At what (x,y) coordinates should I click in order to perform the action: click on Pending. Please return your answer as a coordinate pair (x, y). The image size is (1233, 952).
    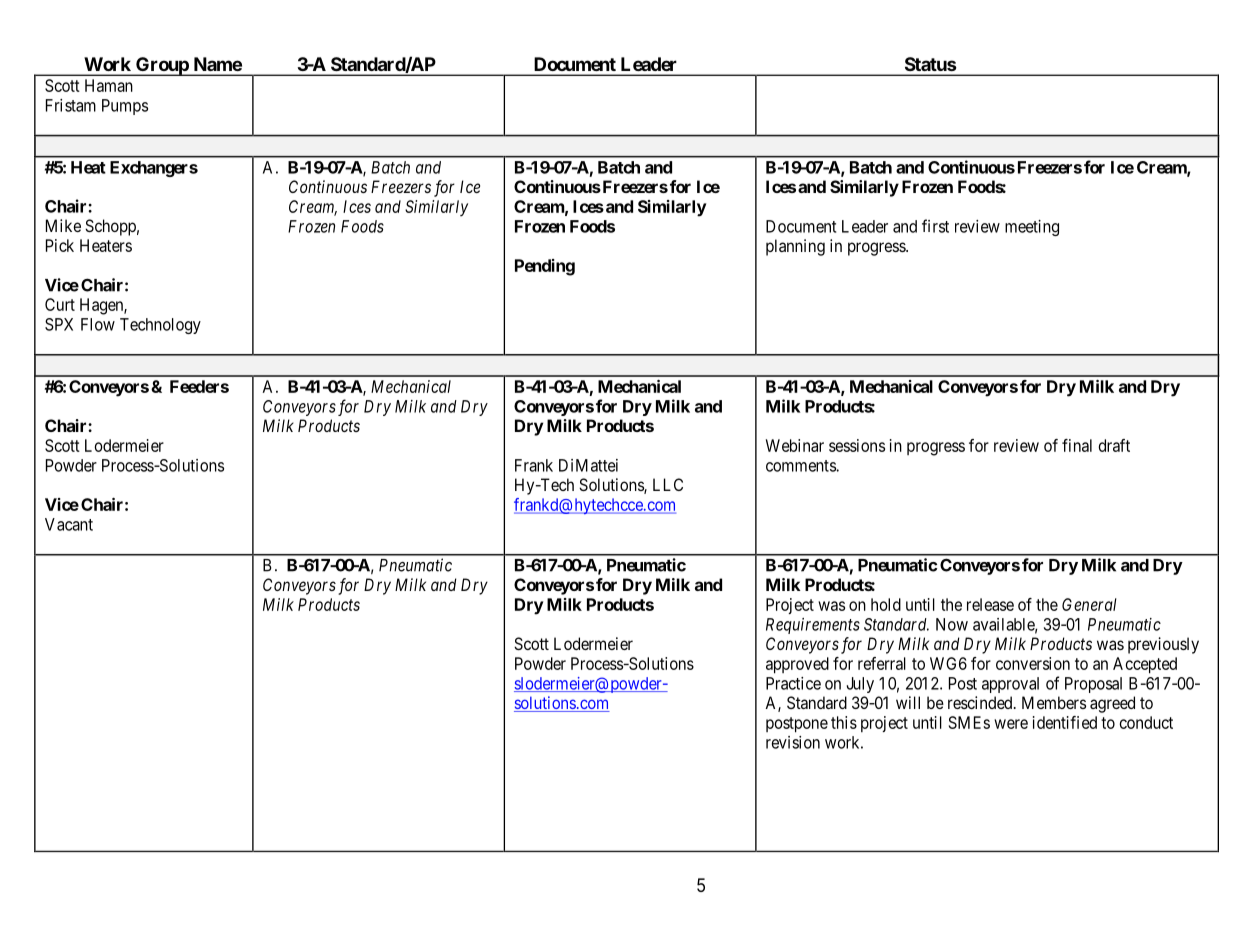
    Looking at the image, I should click on (545, 267).
